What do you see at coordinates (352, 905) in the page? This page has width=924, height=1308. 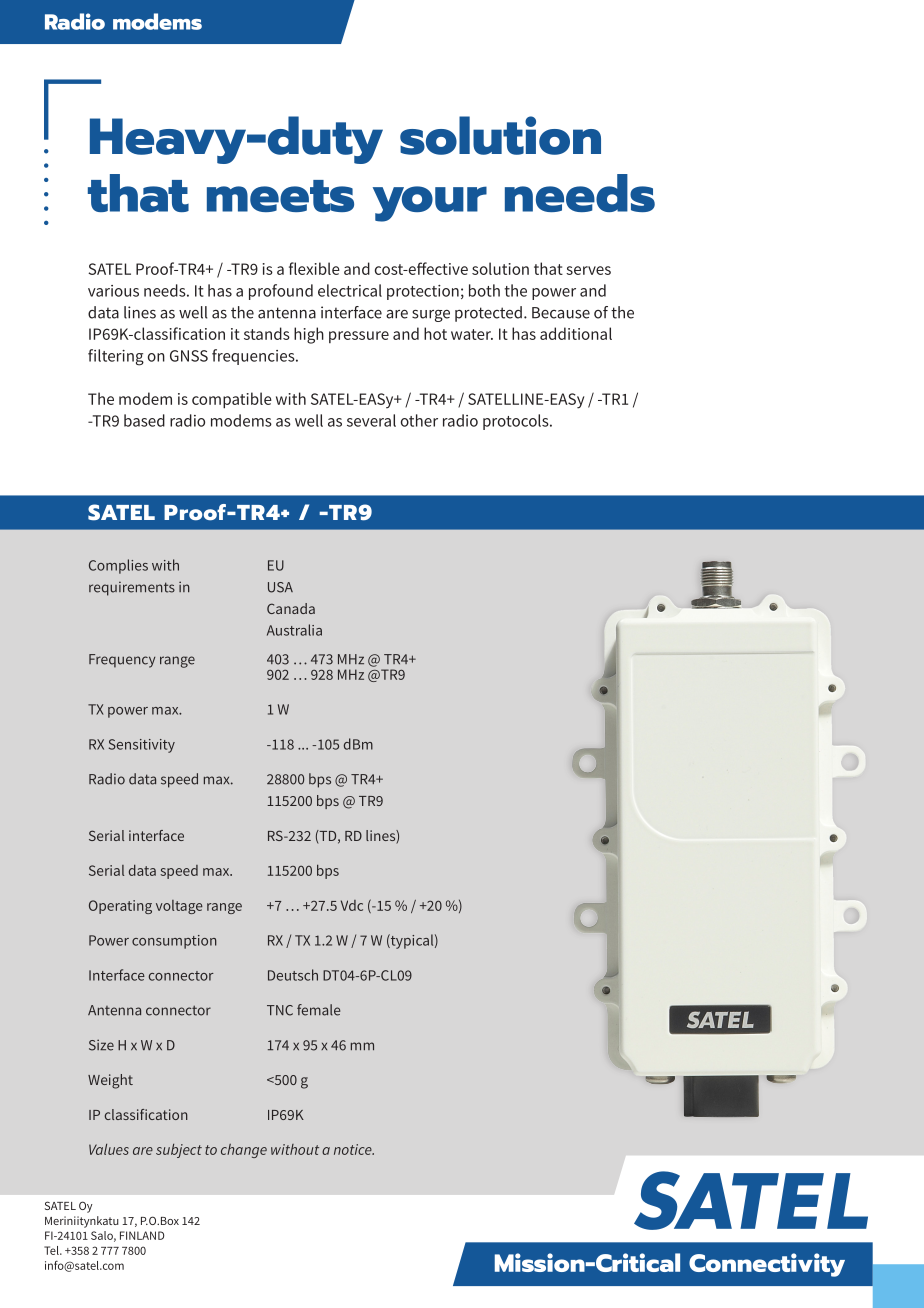 I see `Vdc` at bounding box center [352, 905].
